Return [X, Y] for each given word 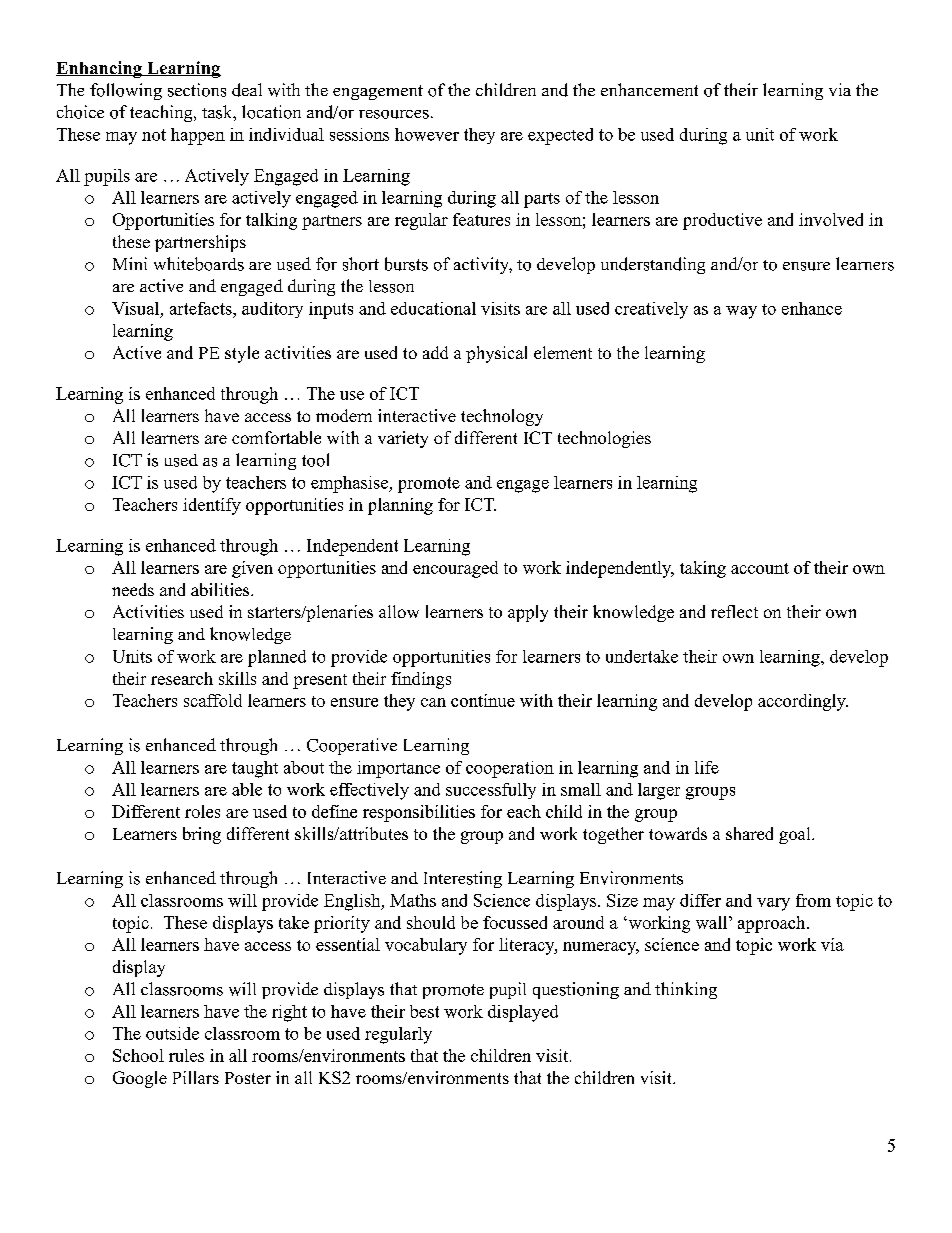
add [435, 352]
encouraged [455, 569]
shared [749, 833]
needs [133, 589]
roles [202, 811]
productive [722, 221]
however [427, 134]
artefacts [202, 308]
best [424, 1011]
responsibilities [419, 813]
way [741, 312]
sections [197, 90]
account [760, 568]
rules [186, 1055]
